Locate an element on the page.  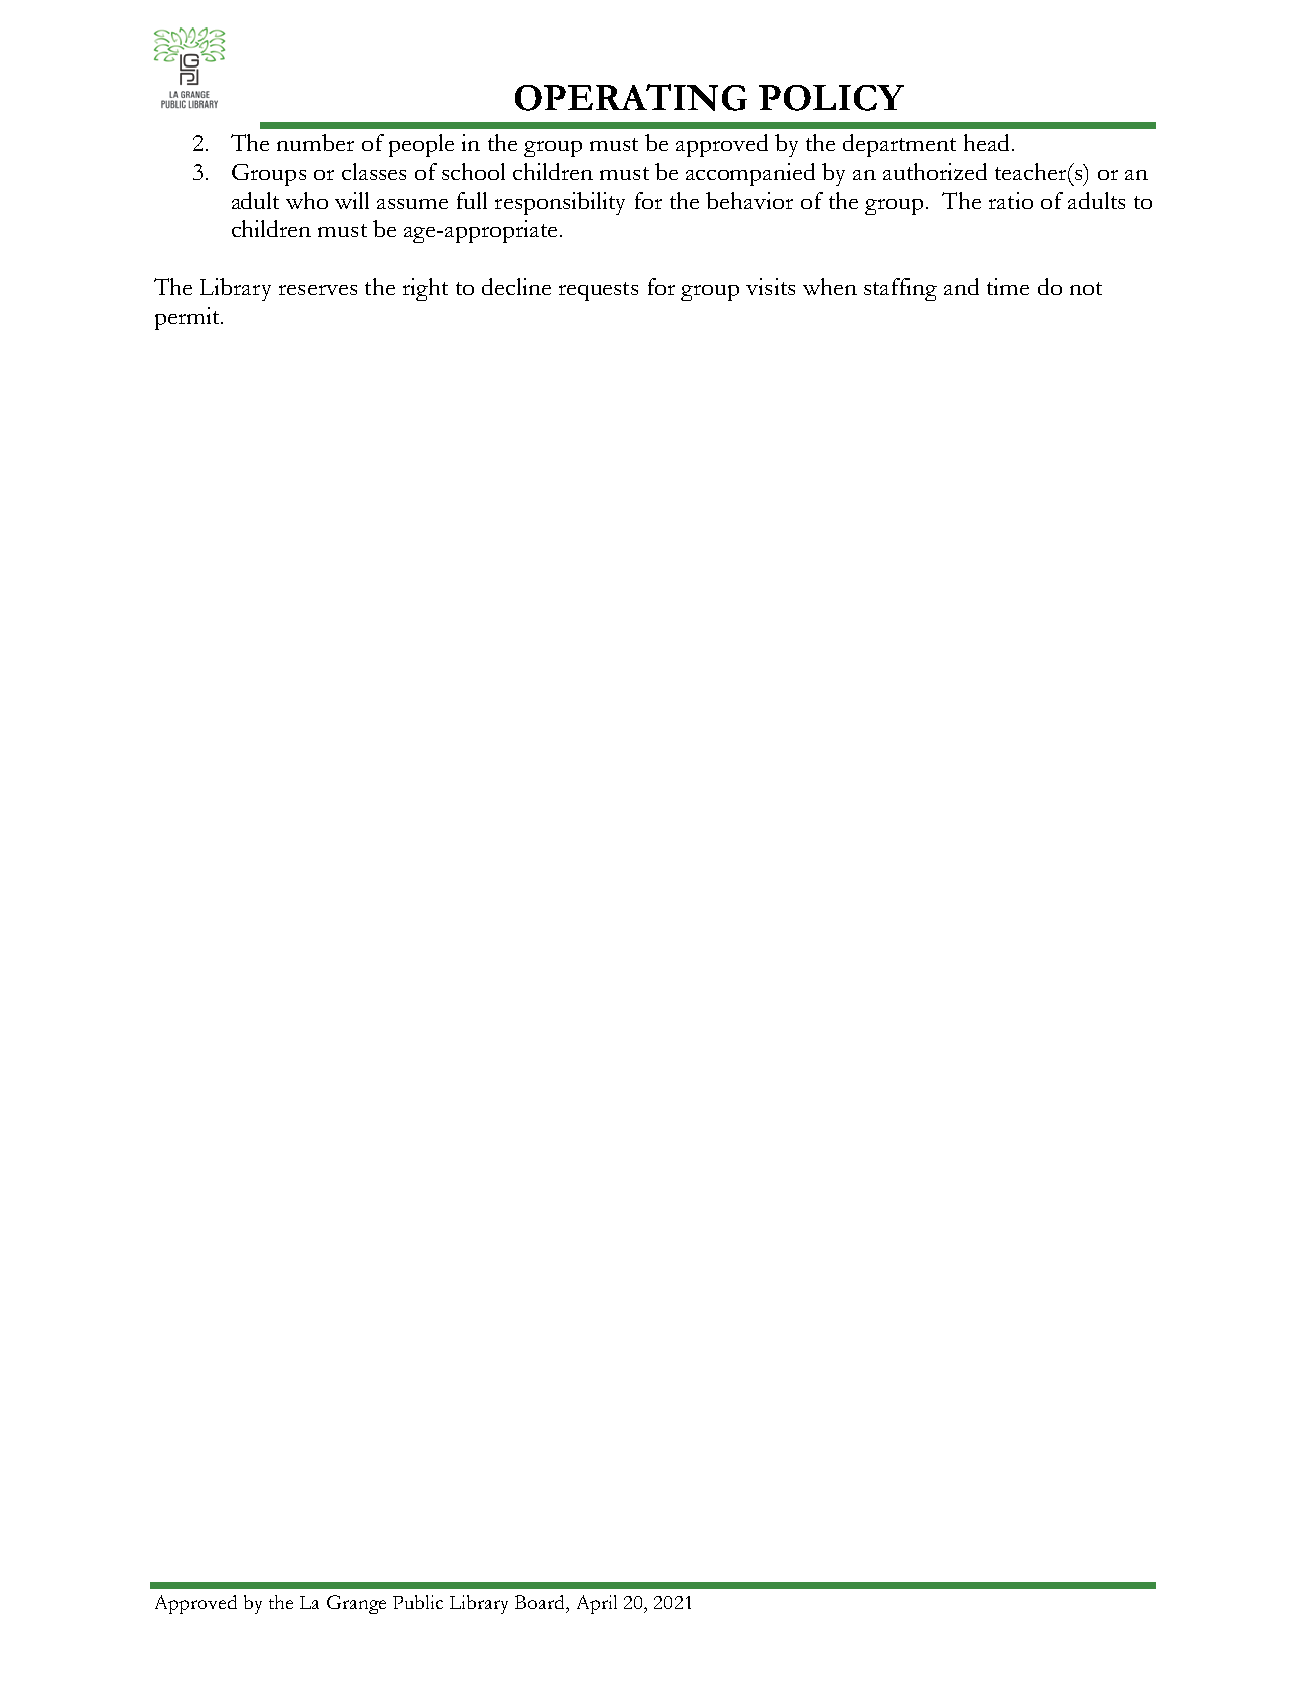
April is located at coordinates (597, 1604).
